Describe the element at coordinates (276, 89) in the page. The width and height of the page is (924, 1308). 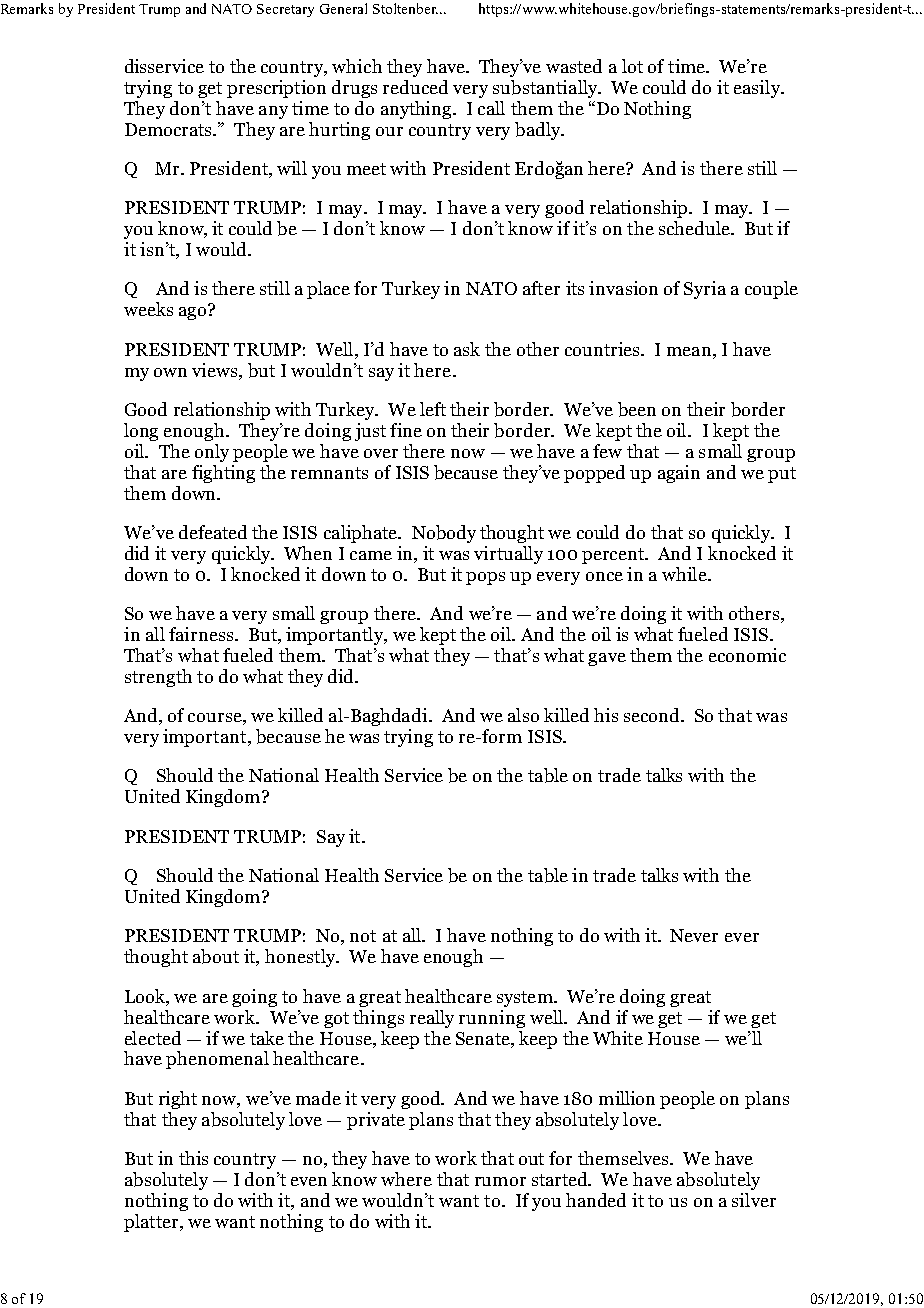
I see `prescription` at that location.
